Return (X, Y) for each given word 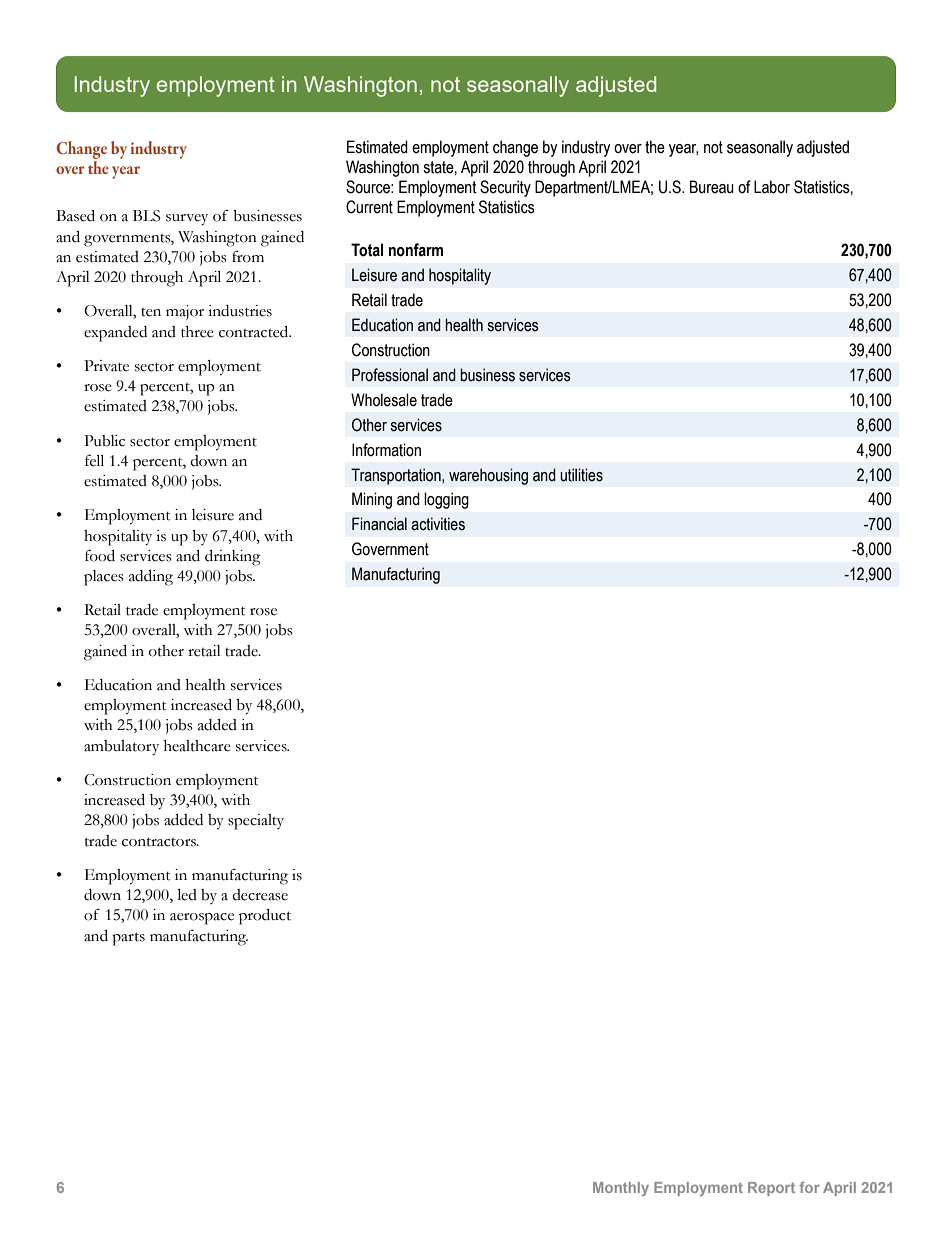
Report (771, 1189)
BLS (147, 216)
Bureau (712, 187)
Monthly (621, 1189)
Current (369, 207)
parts (128, 939)
